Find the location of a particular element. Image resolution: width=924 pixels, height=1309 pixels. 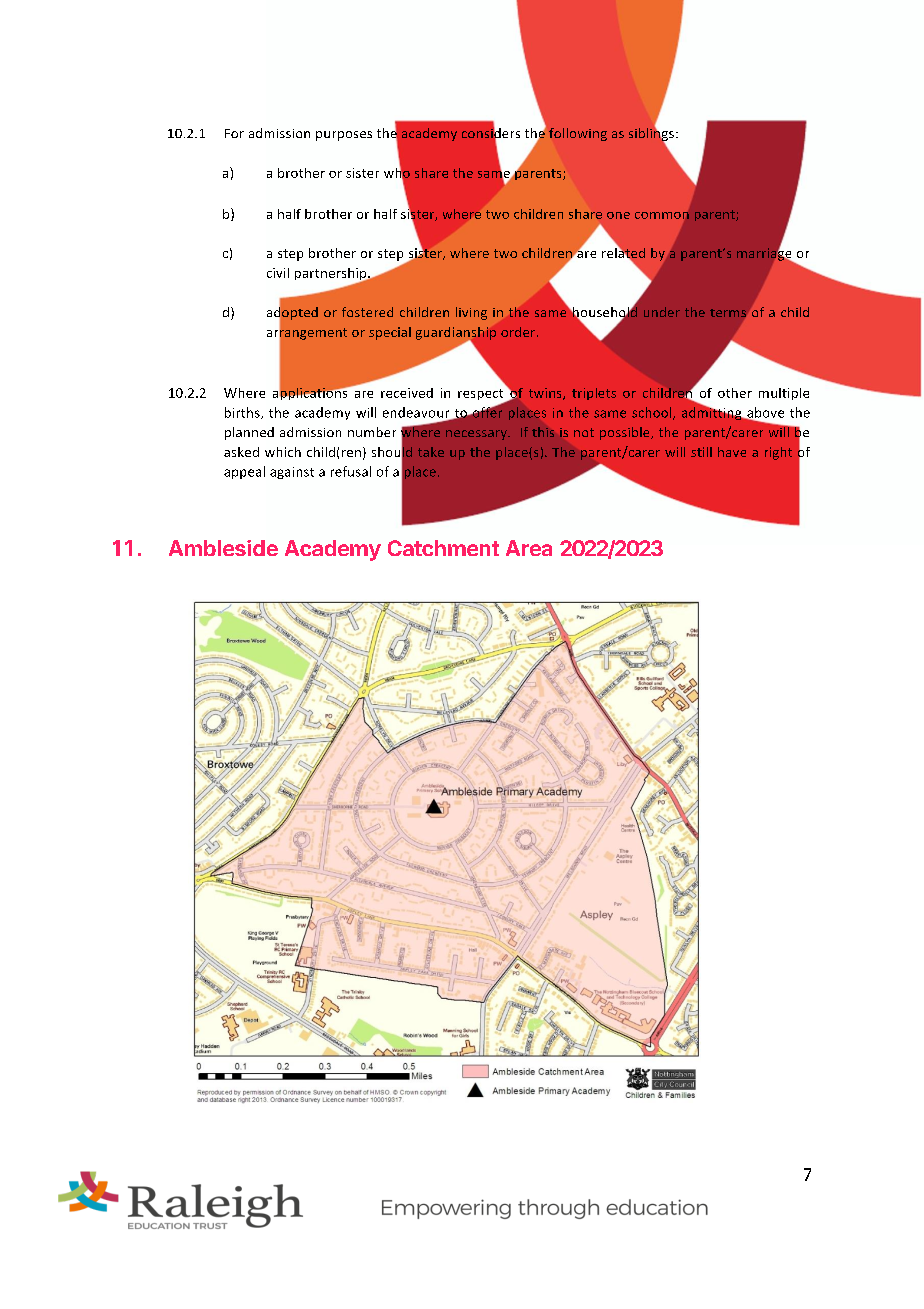

common is located at coordinates (662, 215).
